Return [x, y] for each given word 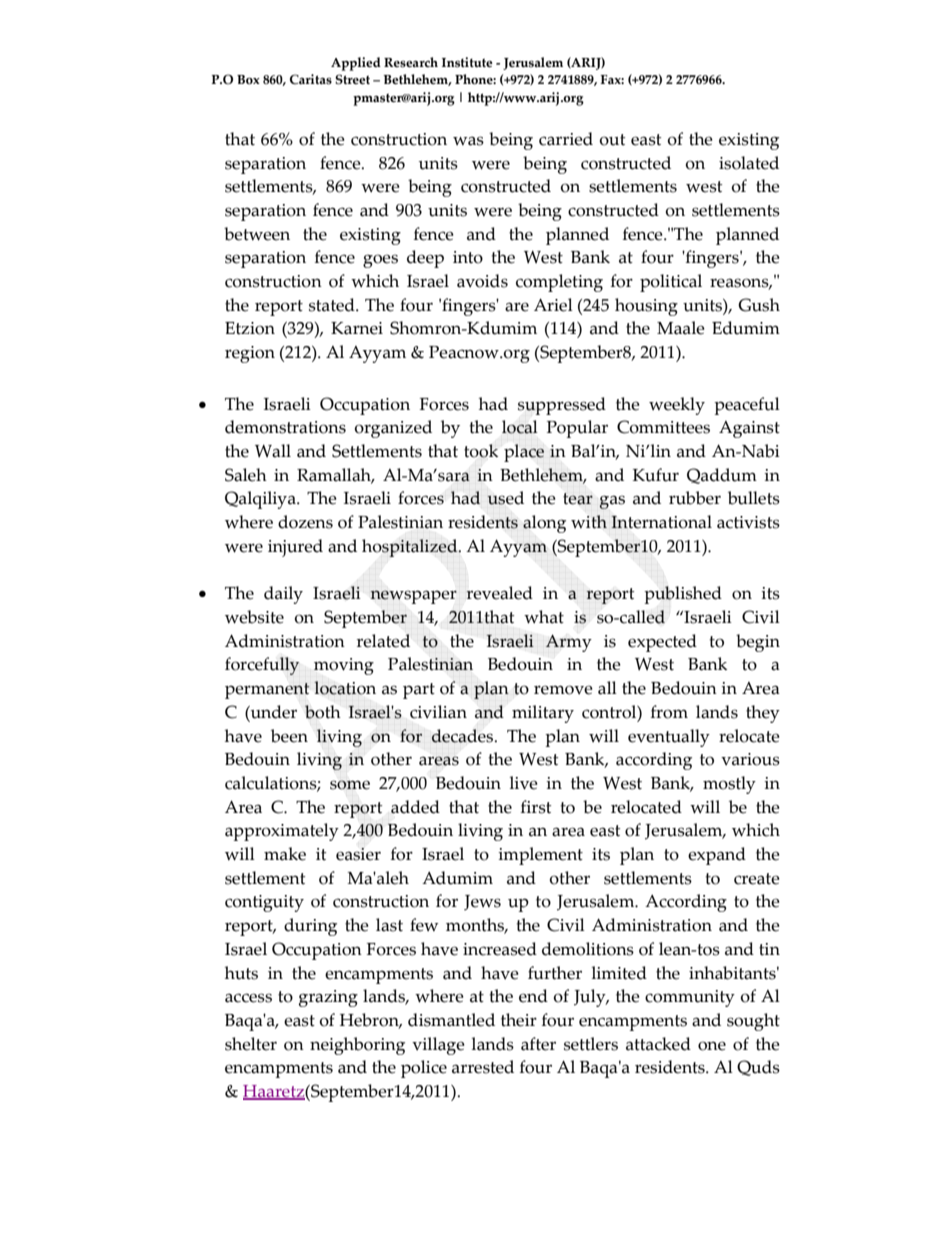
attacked [658, 1044]
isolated [749, 163]
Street [352, 79]
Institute [467, 62]
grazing [328, 998]
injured [295, 548]
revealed [499, 593]
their [519, 1020]
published [683, 595]
